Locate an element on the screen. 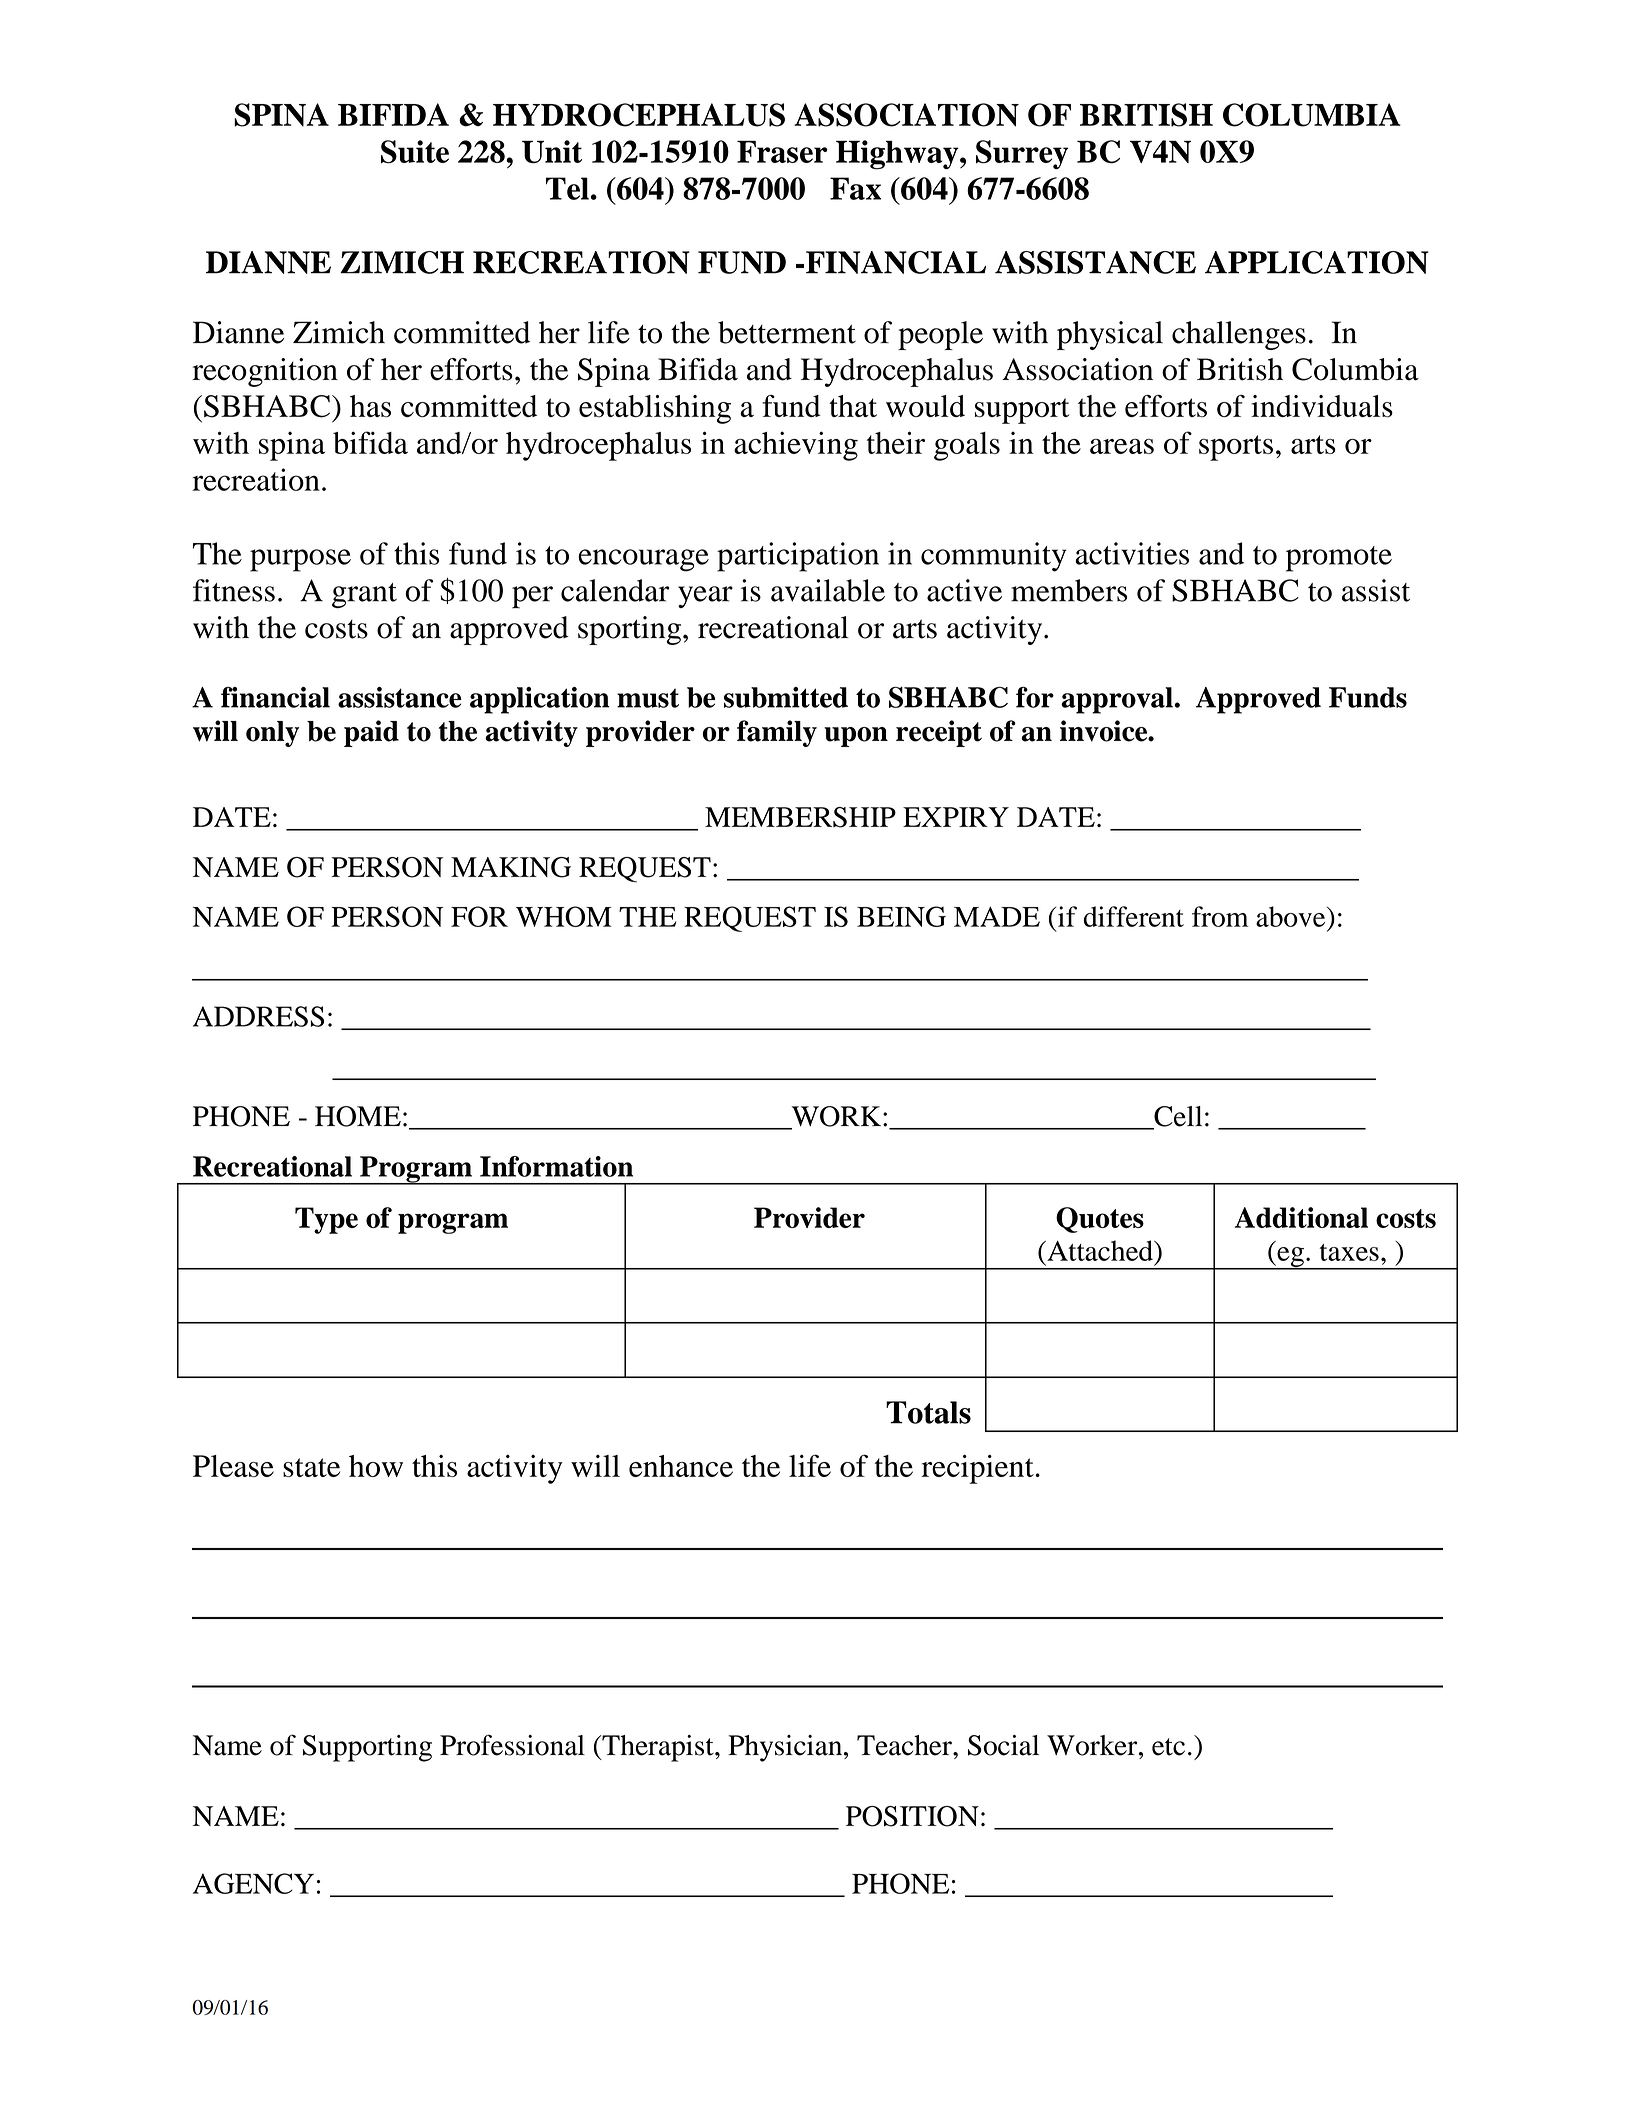 The image size is (1635, 2116). etc is located at coordinates (1168, 1747).
